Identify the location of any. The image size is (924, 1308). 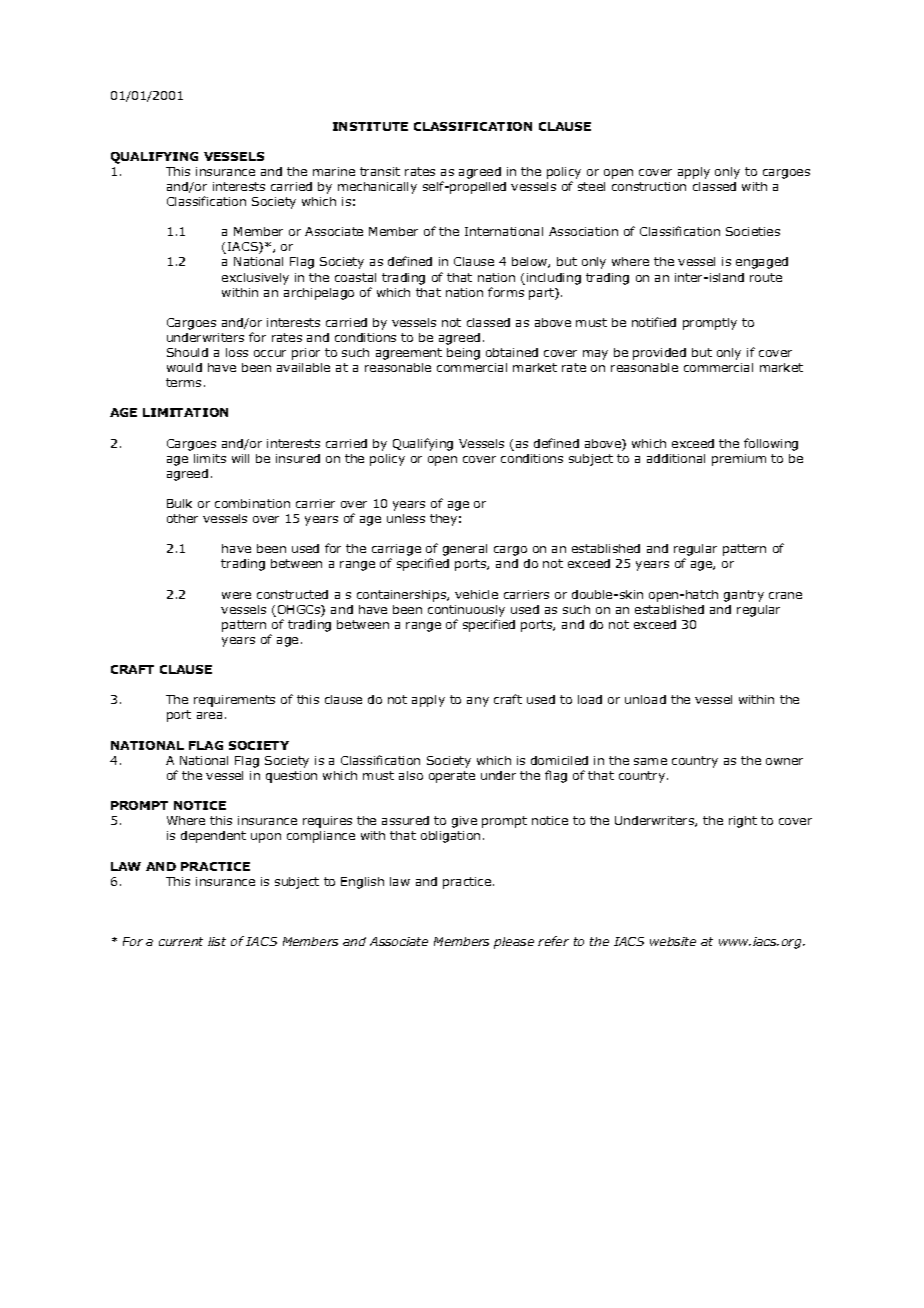
(478, 702).
